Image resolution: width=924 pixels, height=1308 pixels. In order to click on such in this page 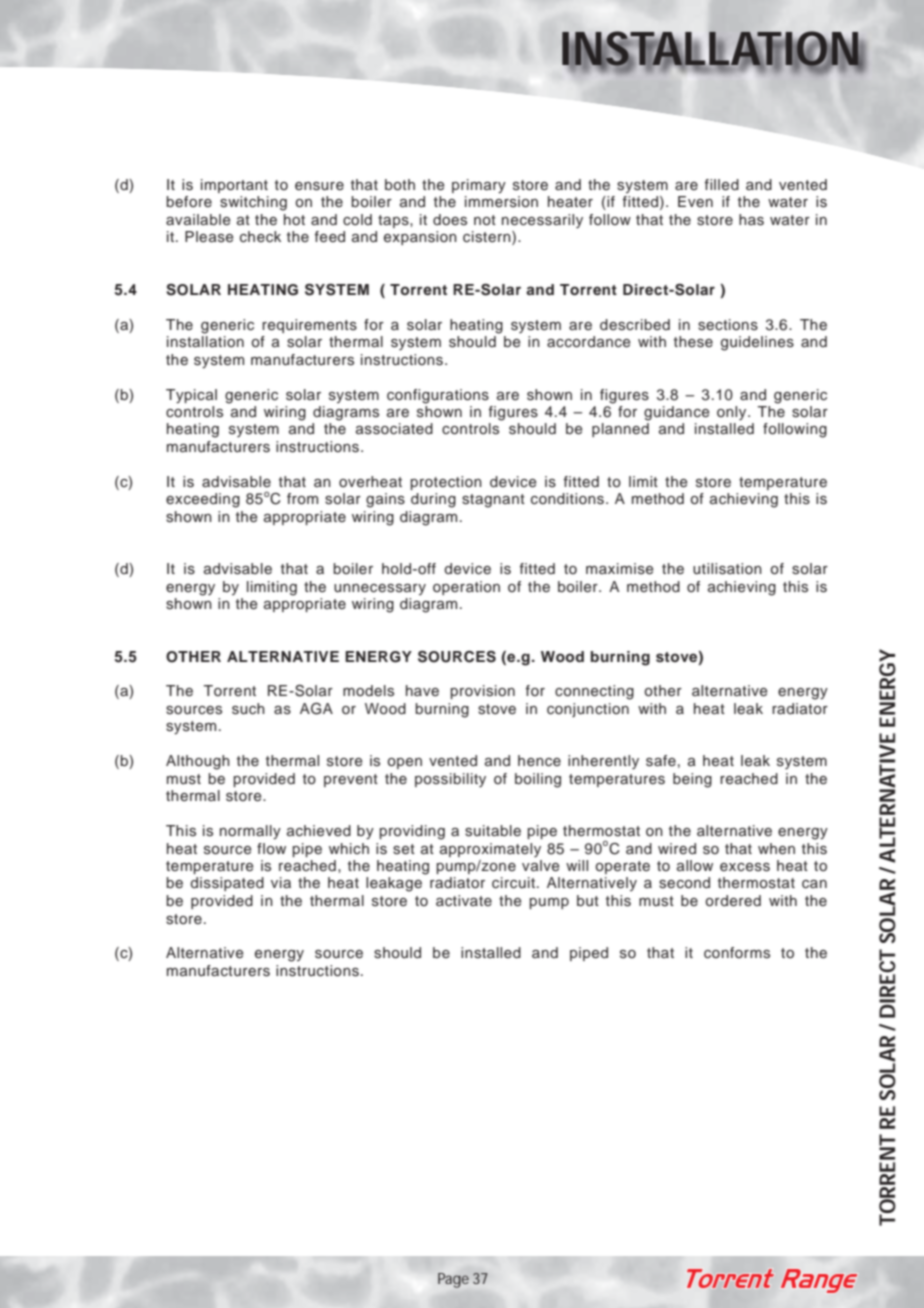, I will do `click(248, 709)`.
